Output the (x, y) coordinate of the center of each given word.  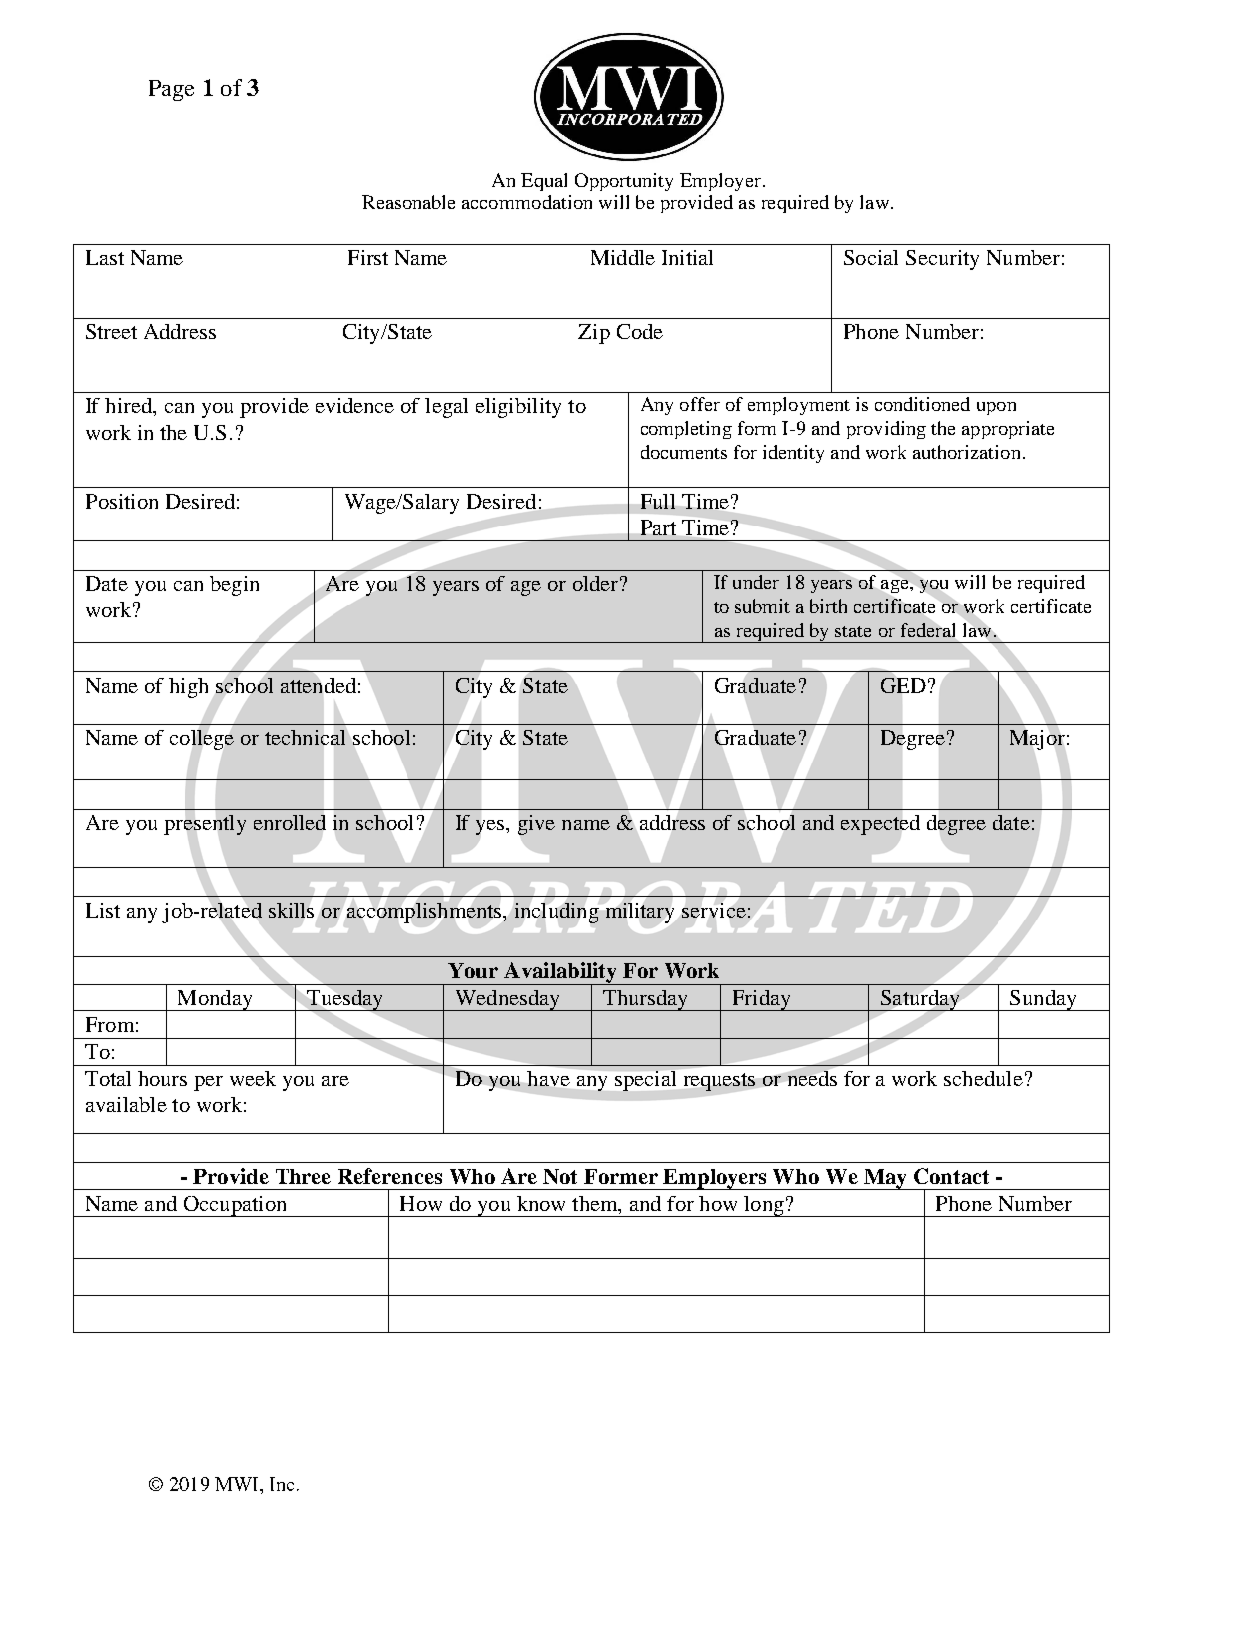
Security (942, 260)
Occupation (235, 1206)
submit (762, 606)
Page (171, 90)
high (188, 688)
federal (928, 630)
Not (560, 1176)
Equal (544, 182)
